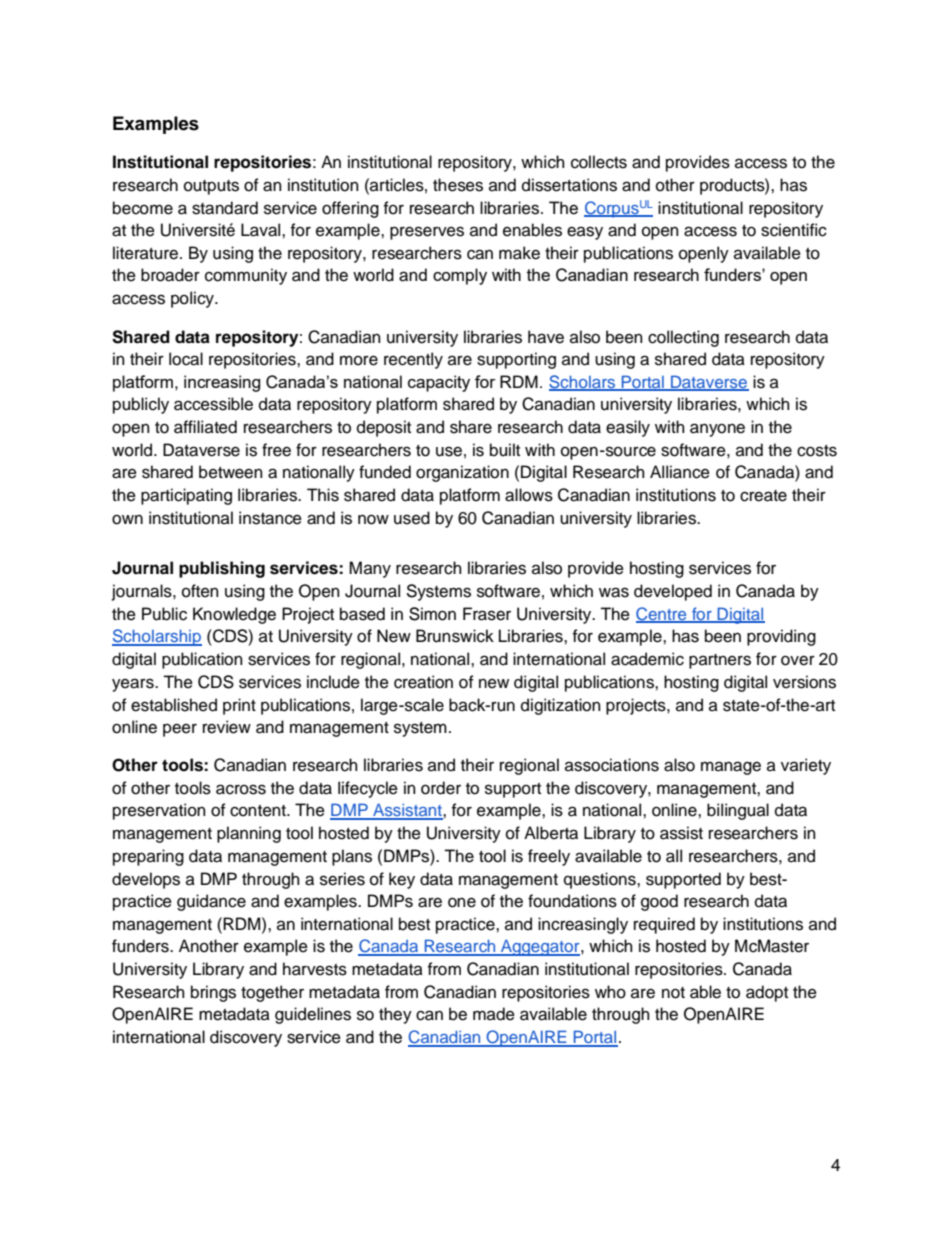  I want to click on partners, so click(720, 661).
